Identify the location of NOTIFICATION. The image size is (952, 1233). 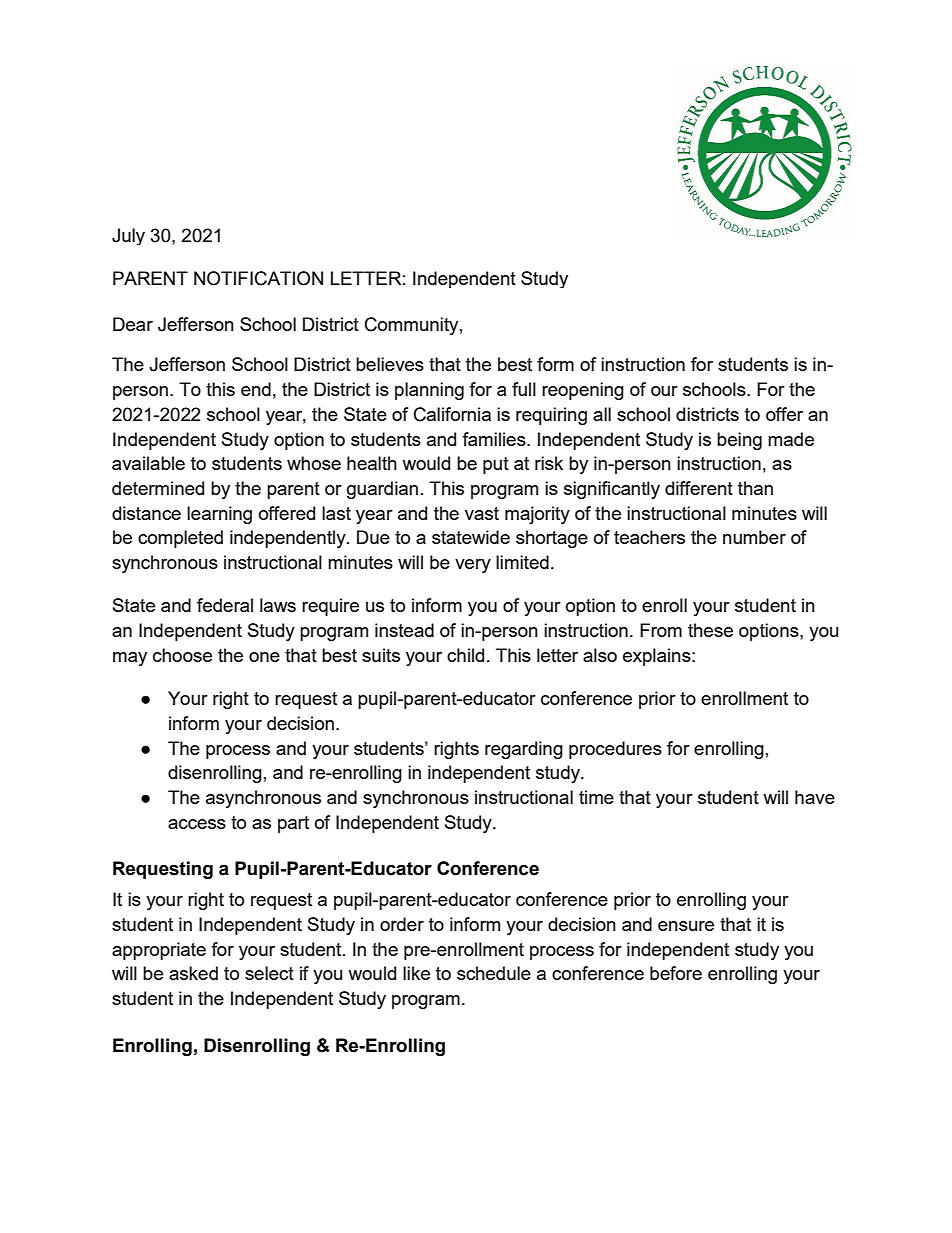
(258, 278).
